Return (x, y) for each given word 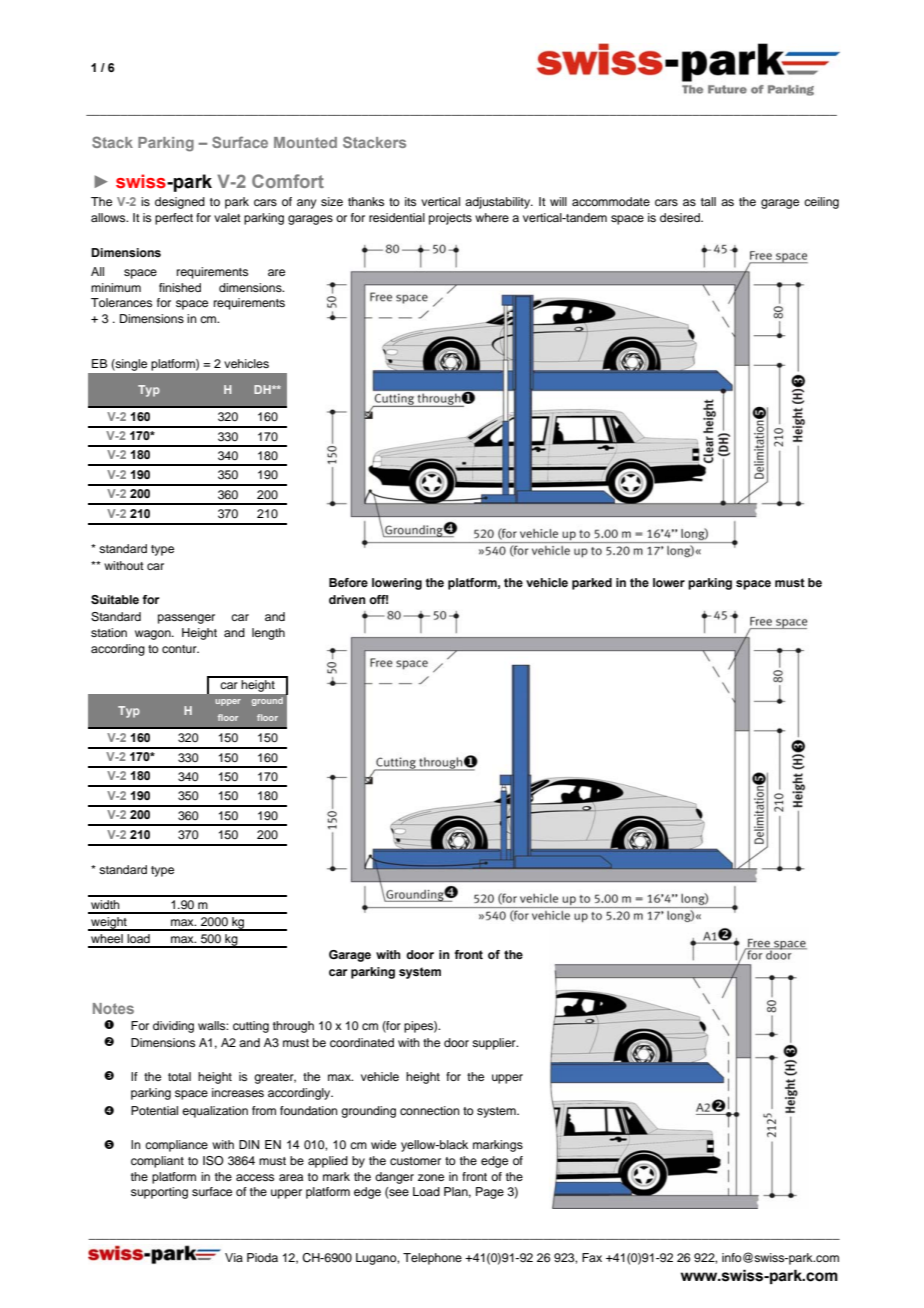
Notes (113, 1008)
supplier (495, 1044)
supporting (159, 1193)
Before (348, 582)
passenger (186, 619)
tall (708, 201)
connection (430, 1110)
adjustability (499, 203)
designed (180, 203)
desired (681, 217)
